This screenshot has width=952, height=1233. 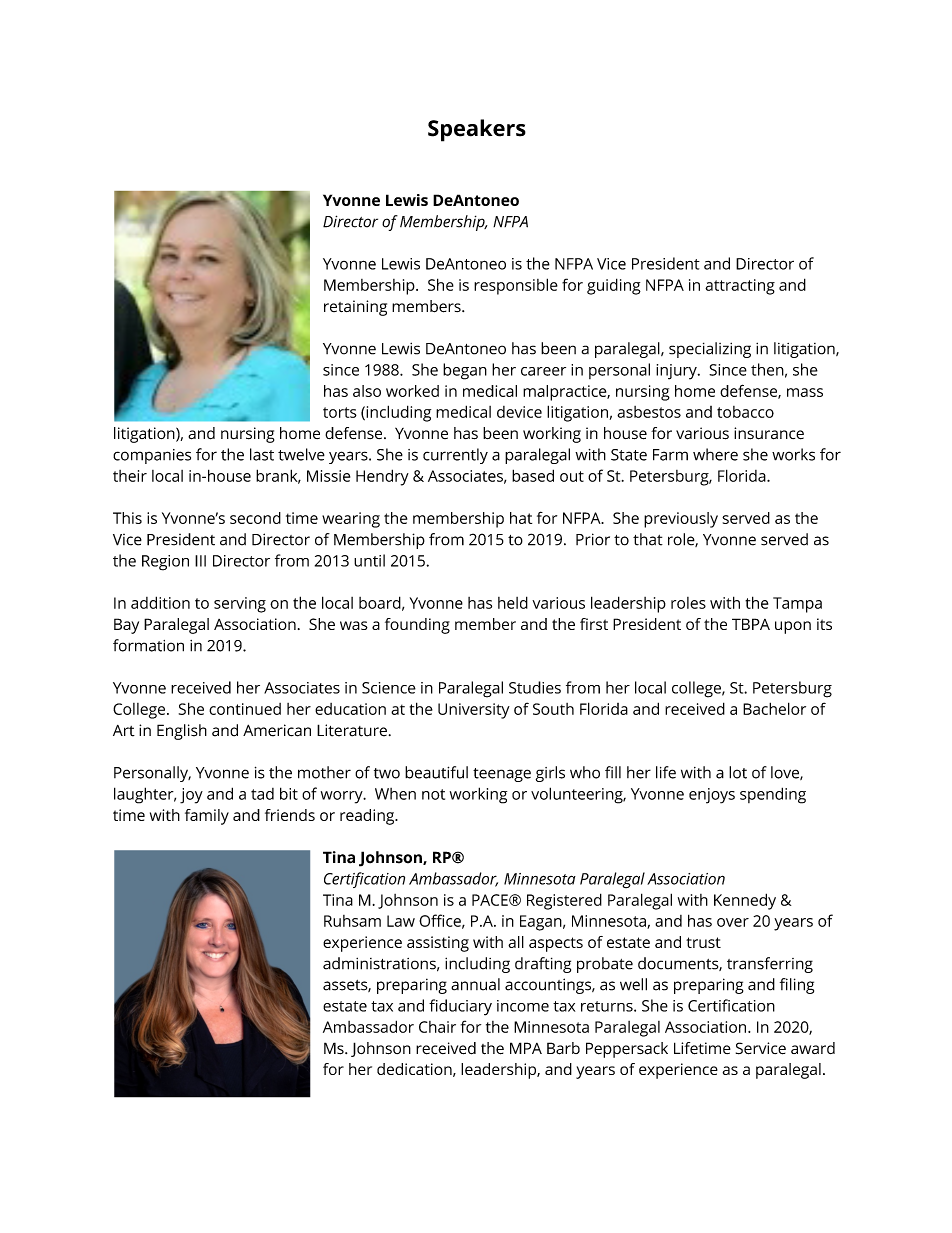 I want to click on Chair, so click(x=437, y=1027).
